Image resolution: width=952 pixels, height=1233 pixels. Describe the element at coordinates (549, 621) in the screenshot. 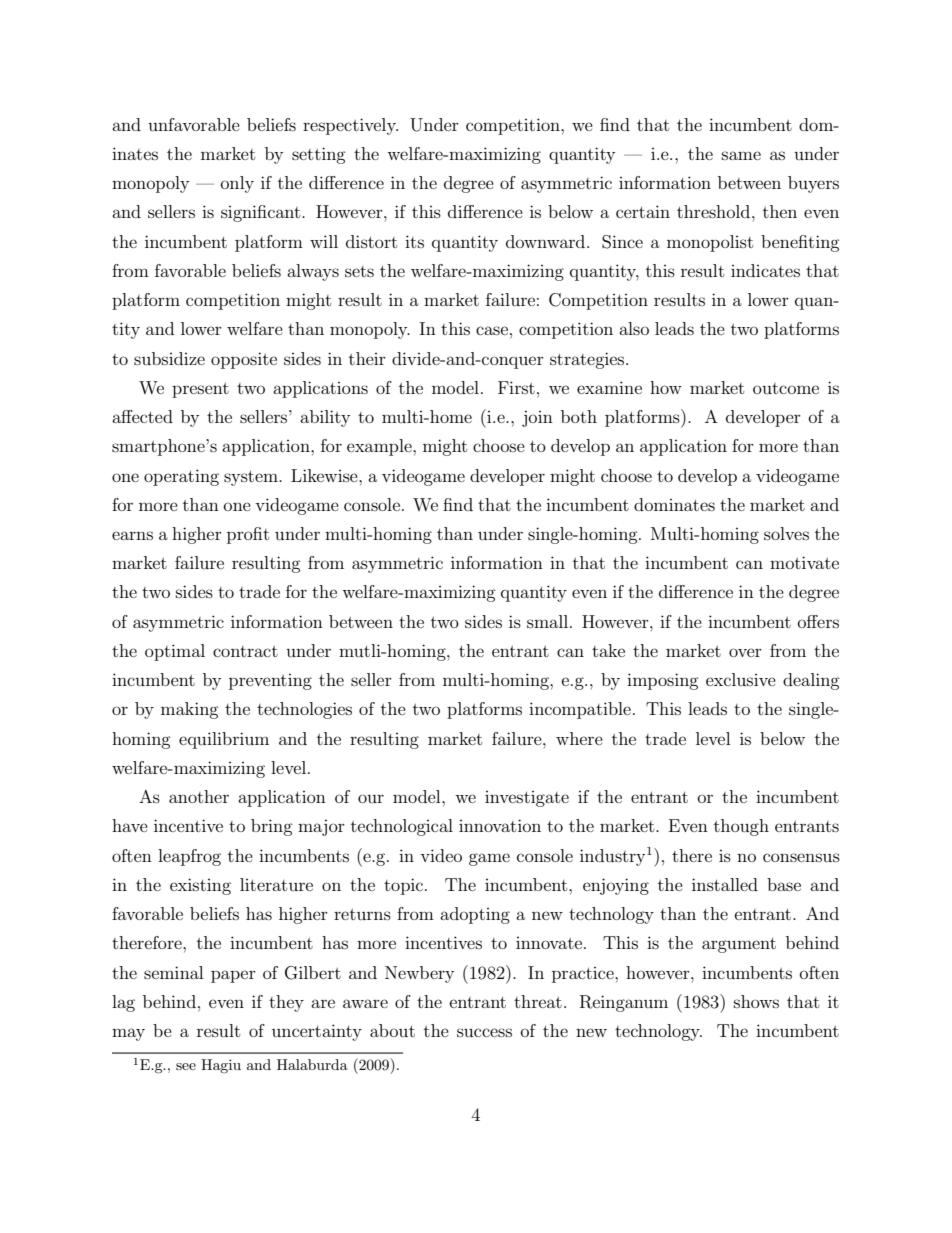

I see `small` at that location.
